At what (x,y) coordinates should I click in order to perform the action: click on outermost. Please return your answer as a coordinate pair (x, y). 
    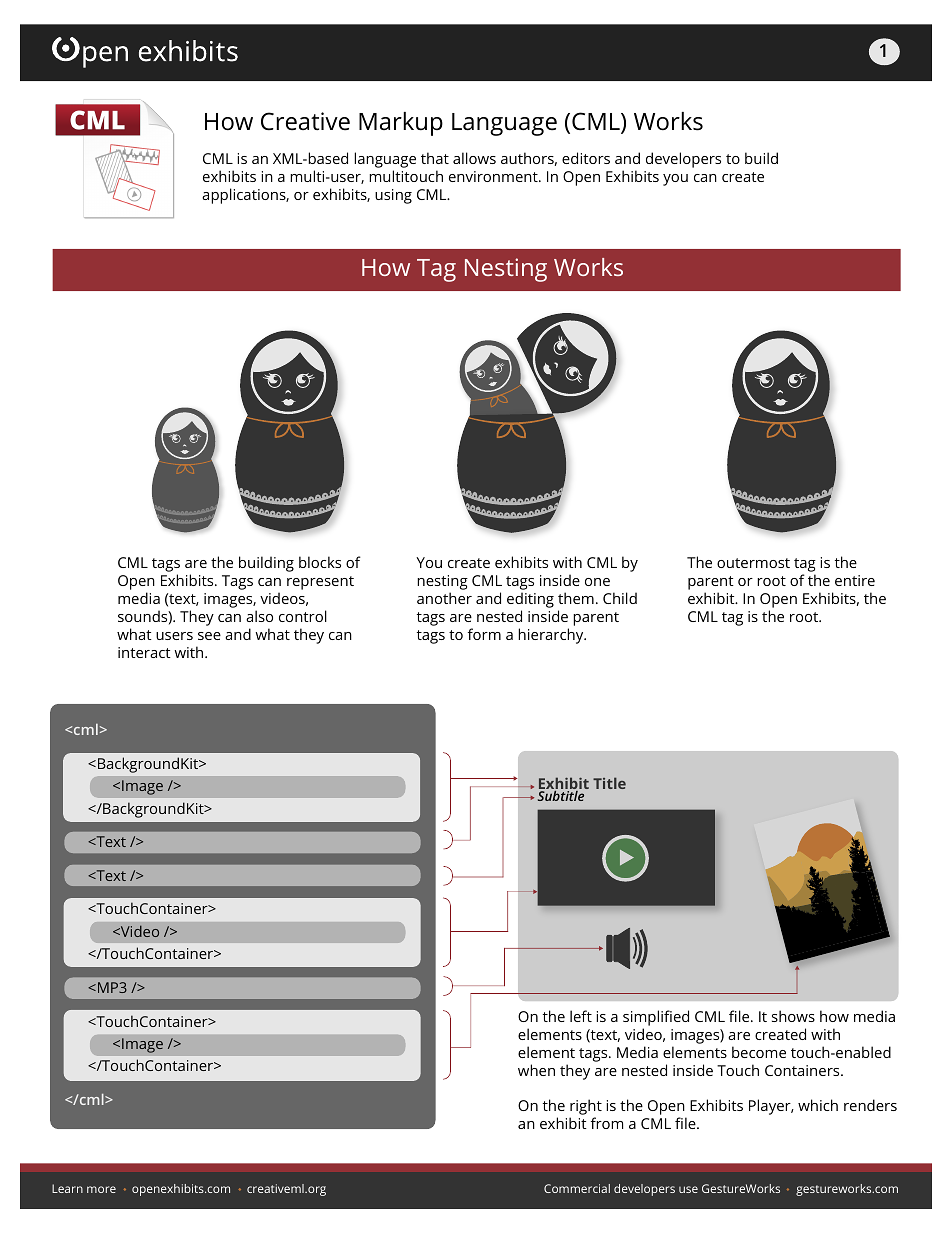
    Looking at the image, I should click on (753, 563).
